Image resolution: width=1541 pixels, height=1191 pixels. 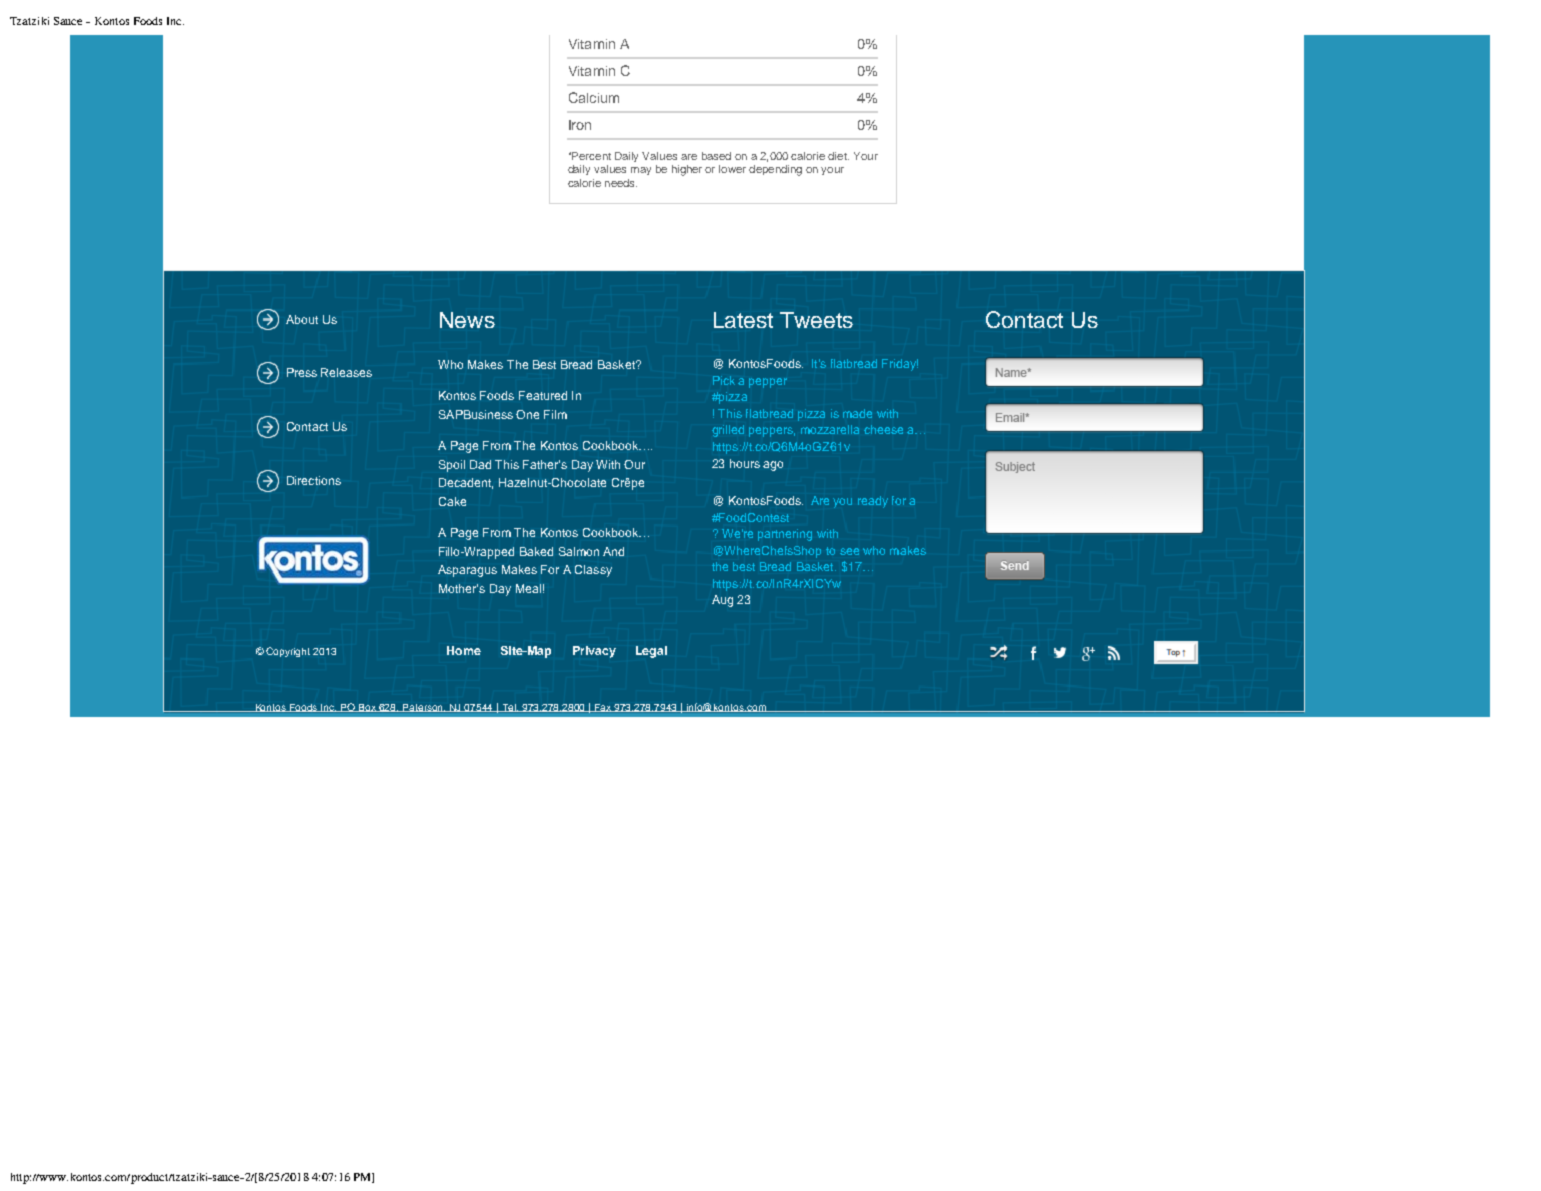 What do you see at coordinates (346, 372) in the screenshot?
I see `Releases` at bounding box center [346, 372].
